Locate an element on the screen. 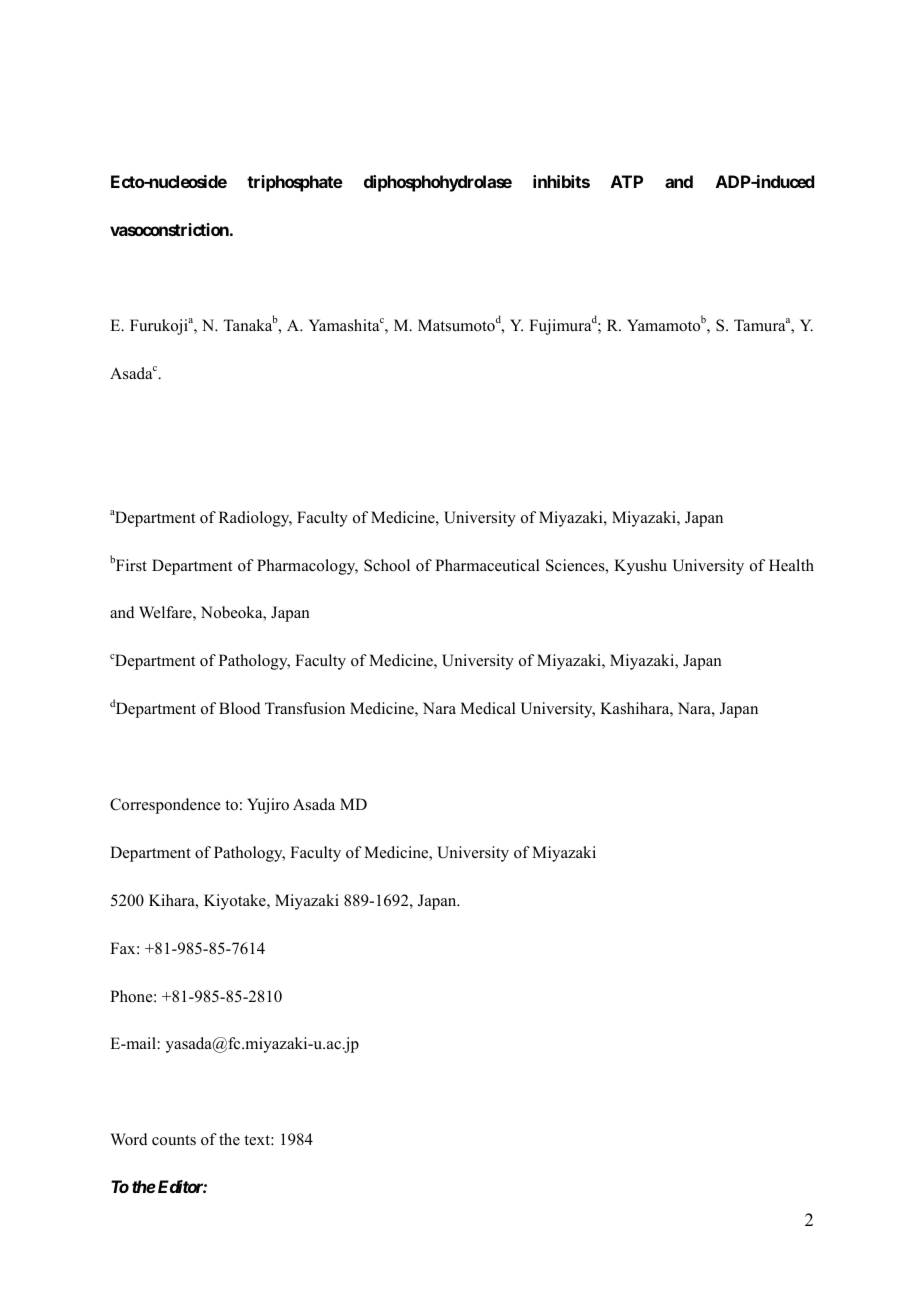 The image size is (924, 1308). First is located at coordinates (130, 564).
